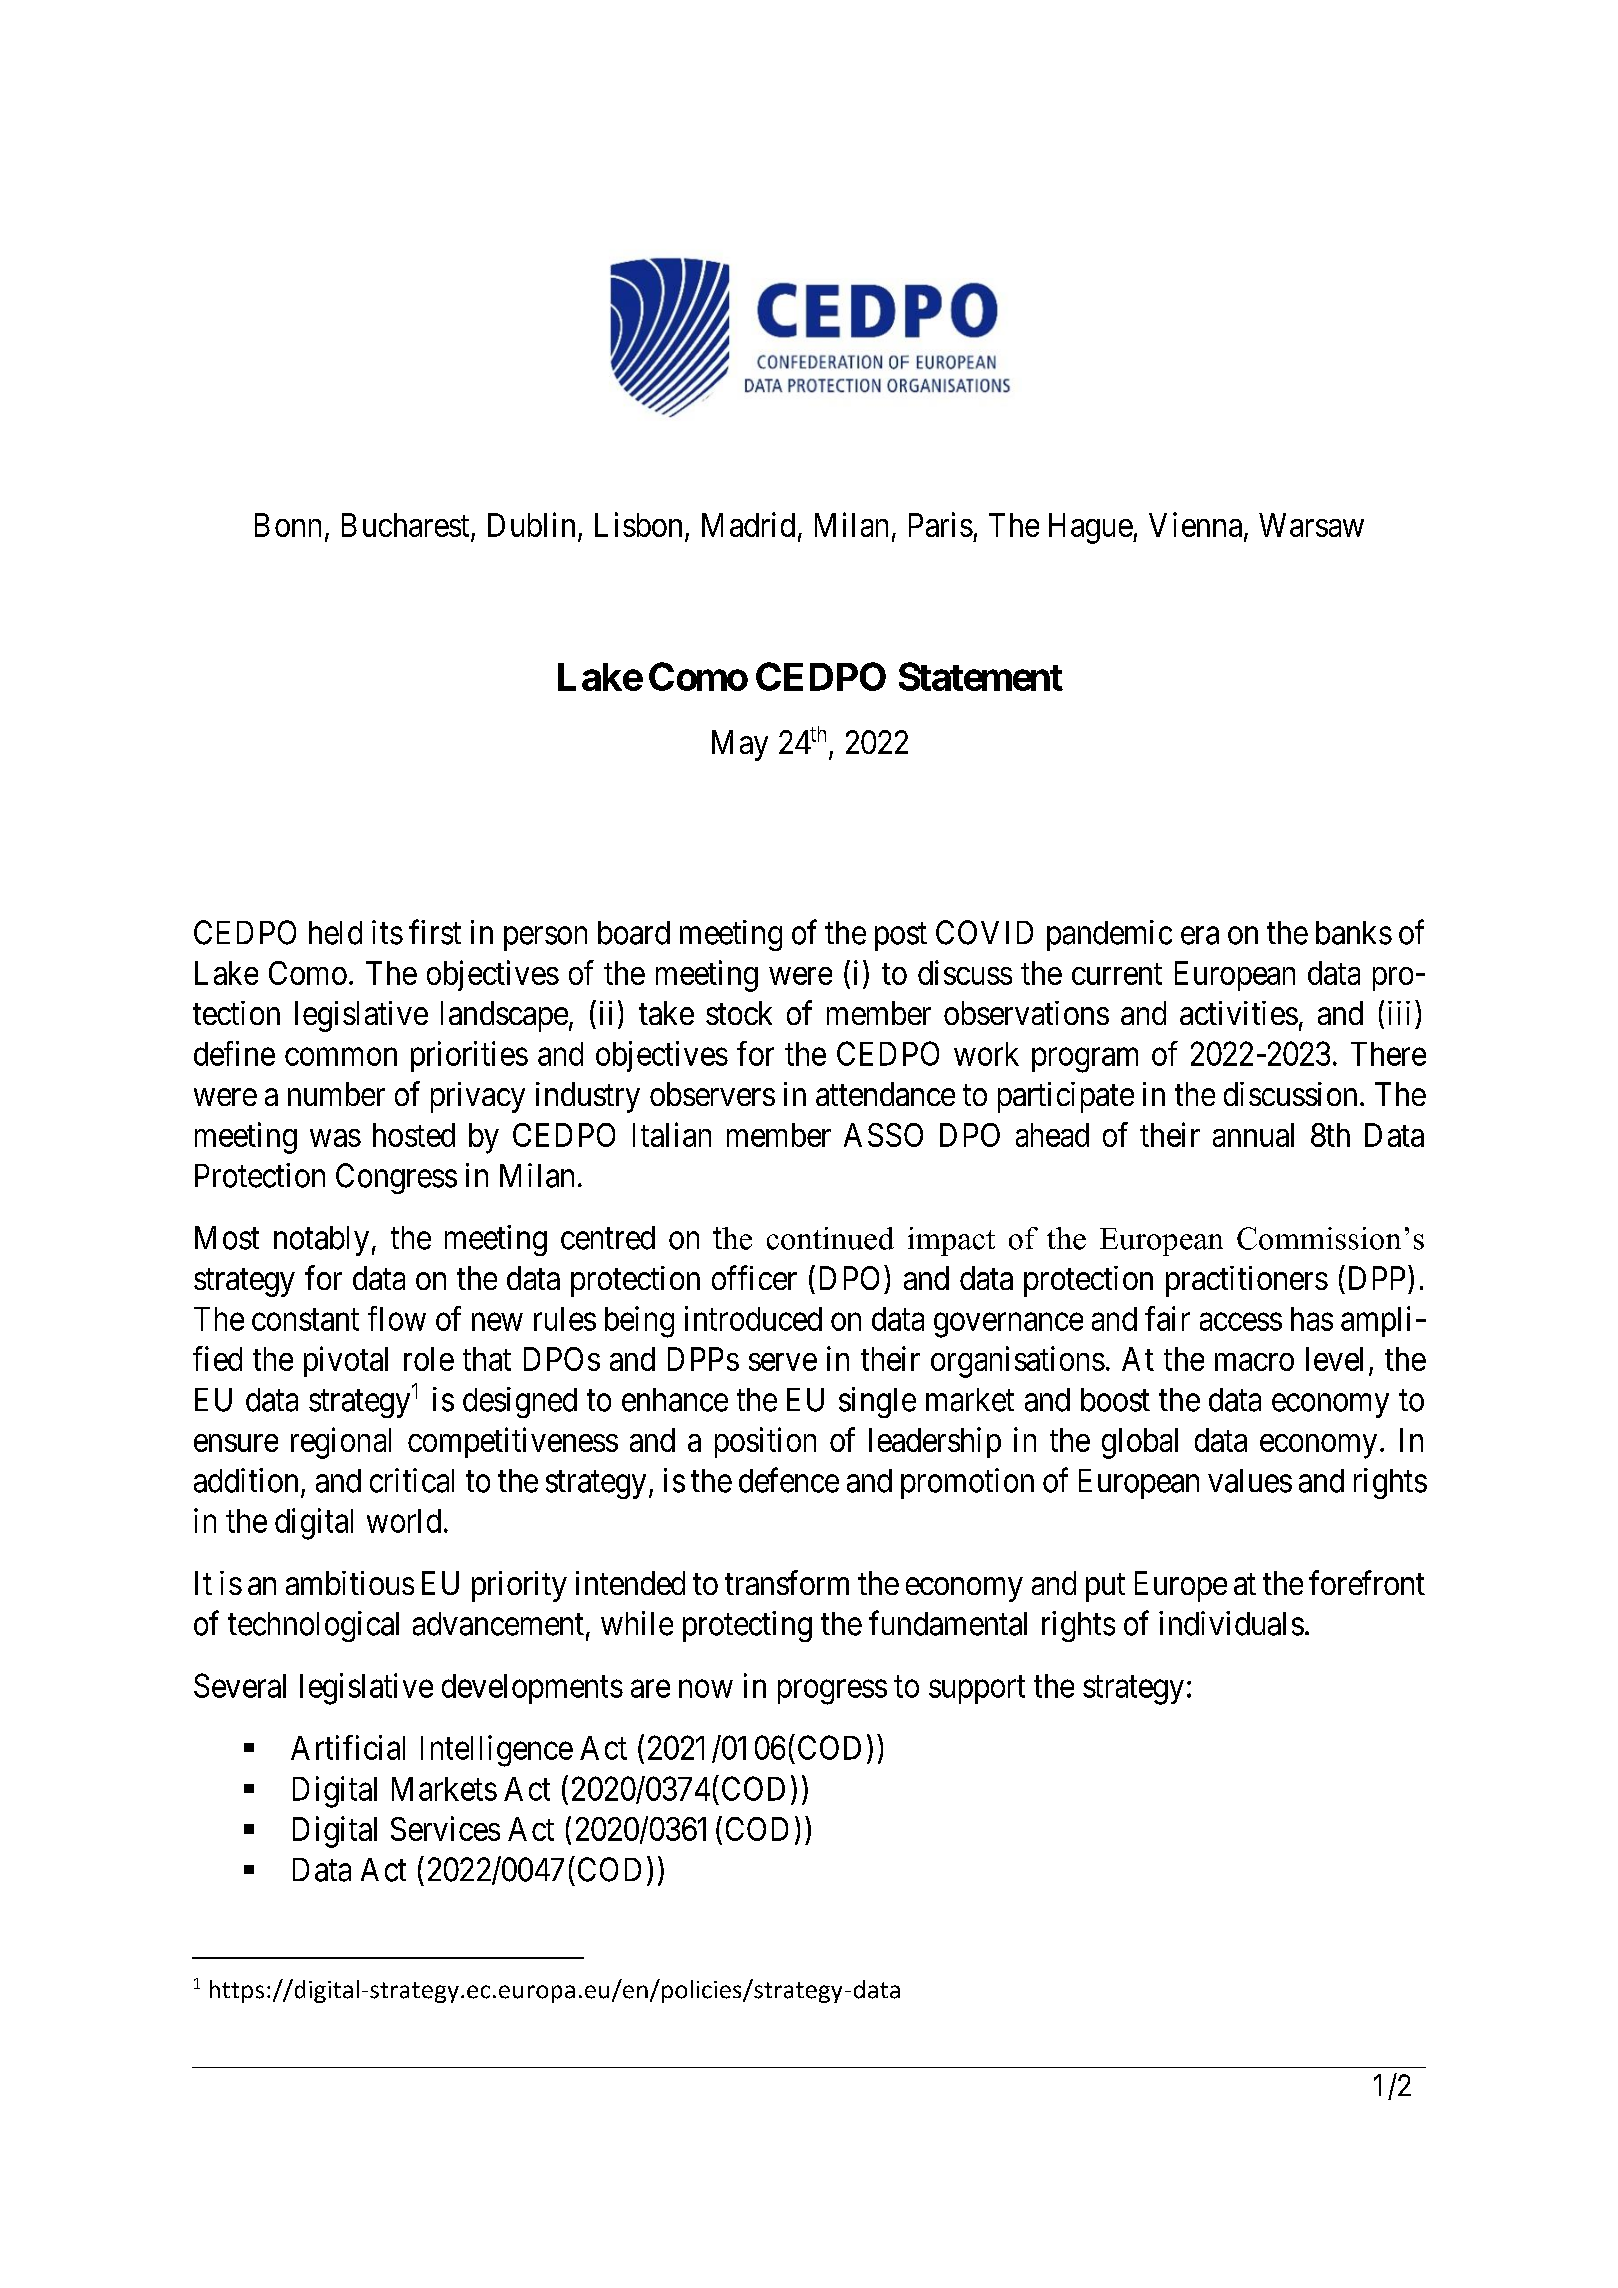 The height and width of the page is (2288, 1618). What do you see at coordinates (1253, 1135) in the page?
I see `annual` at bounding box center [1253, 1135].
